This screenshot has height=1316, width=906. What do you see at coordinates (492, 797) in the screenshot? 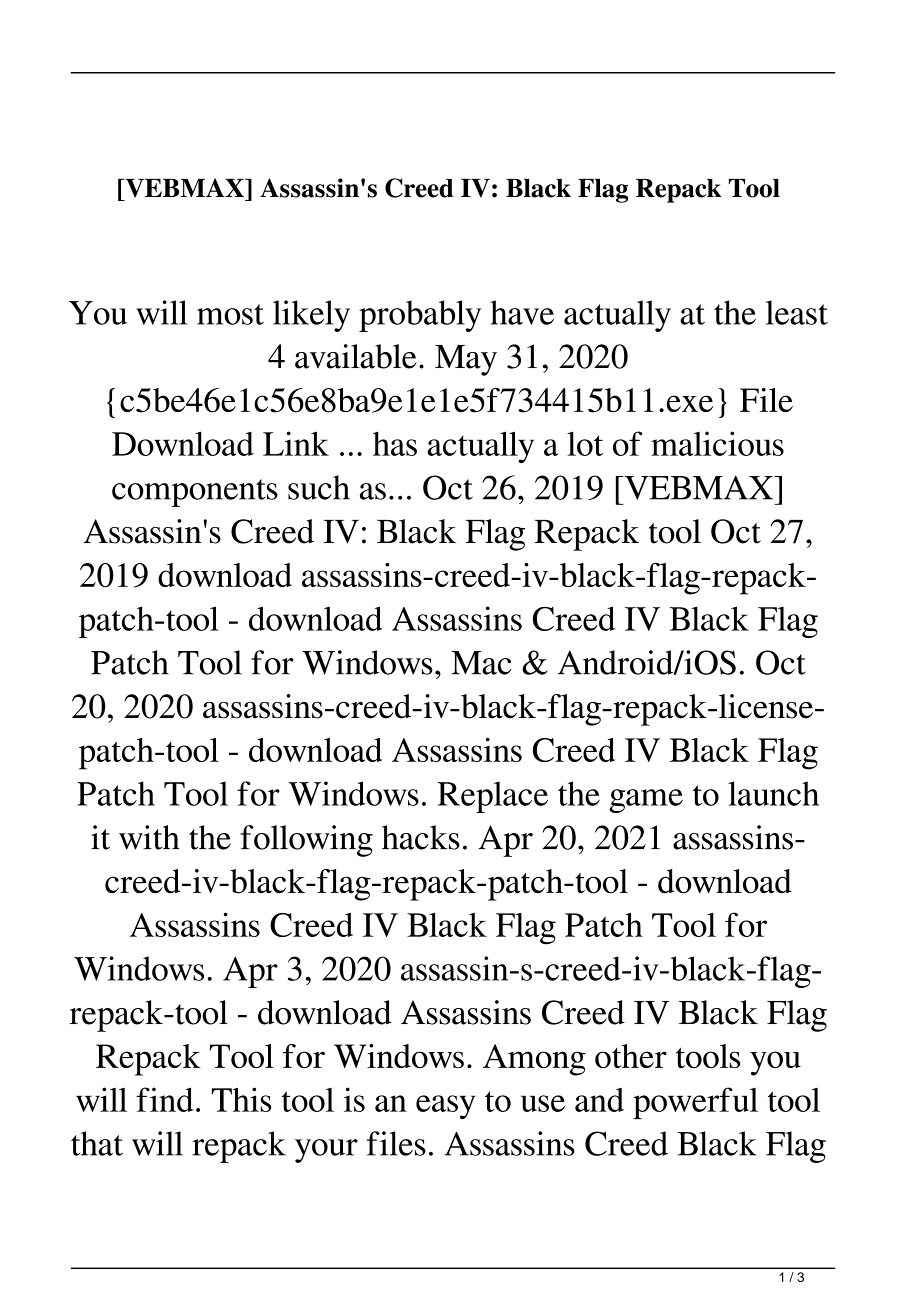
I see `Replace` at bounding box center [492, 797].
